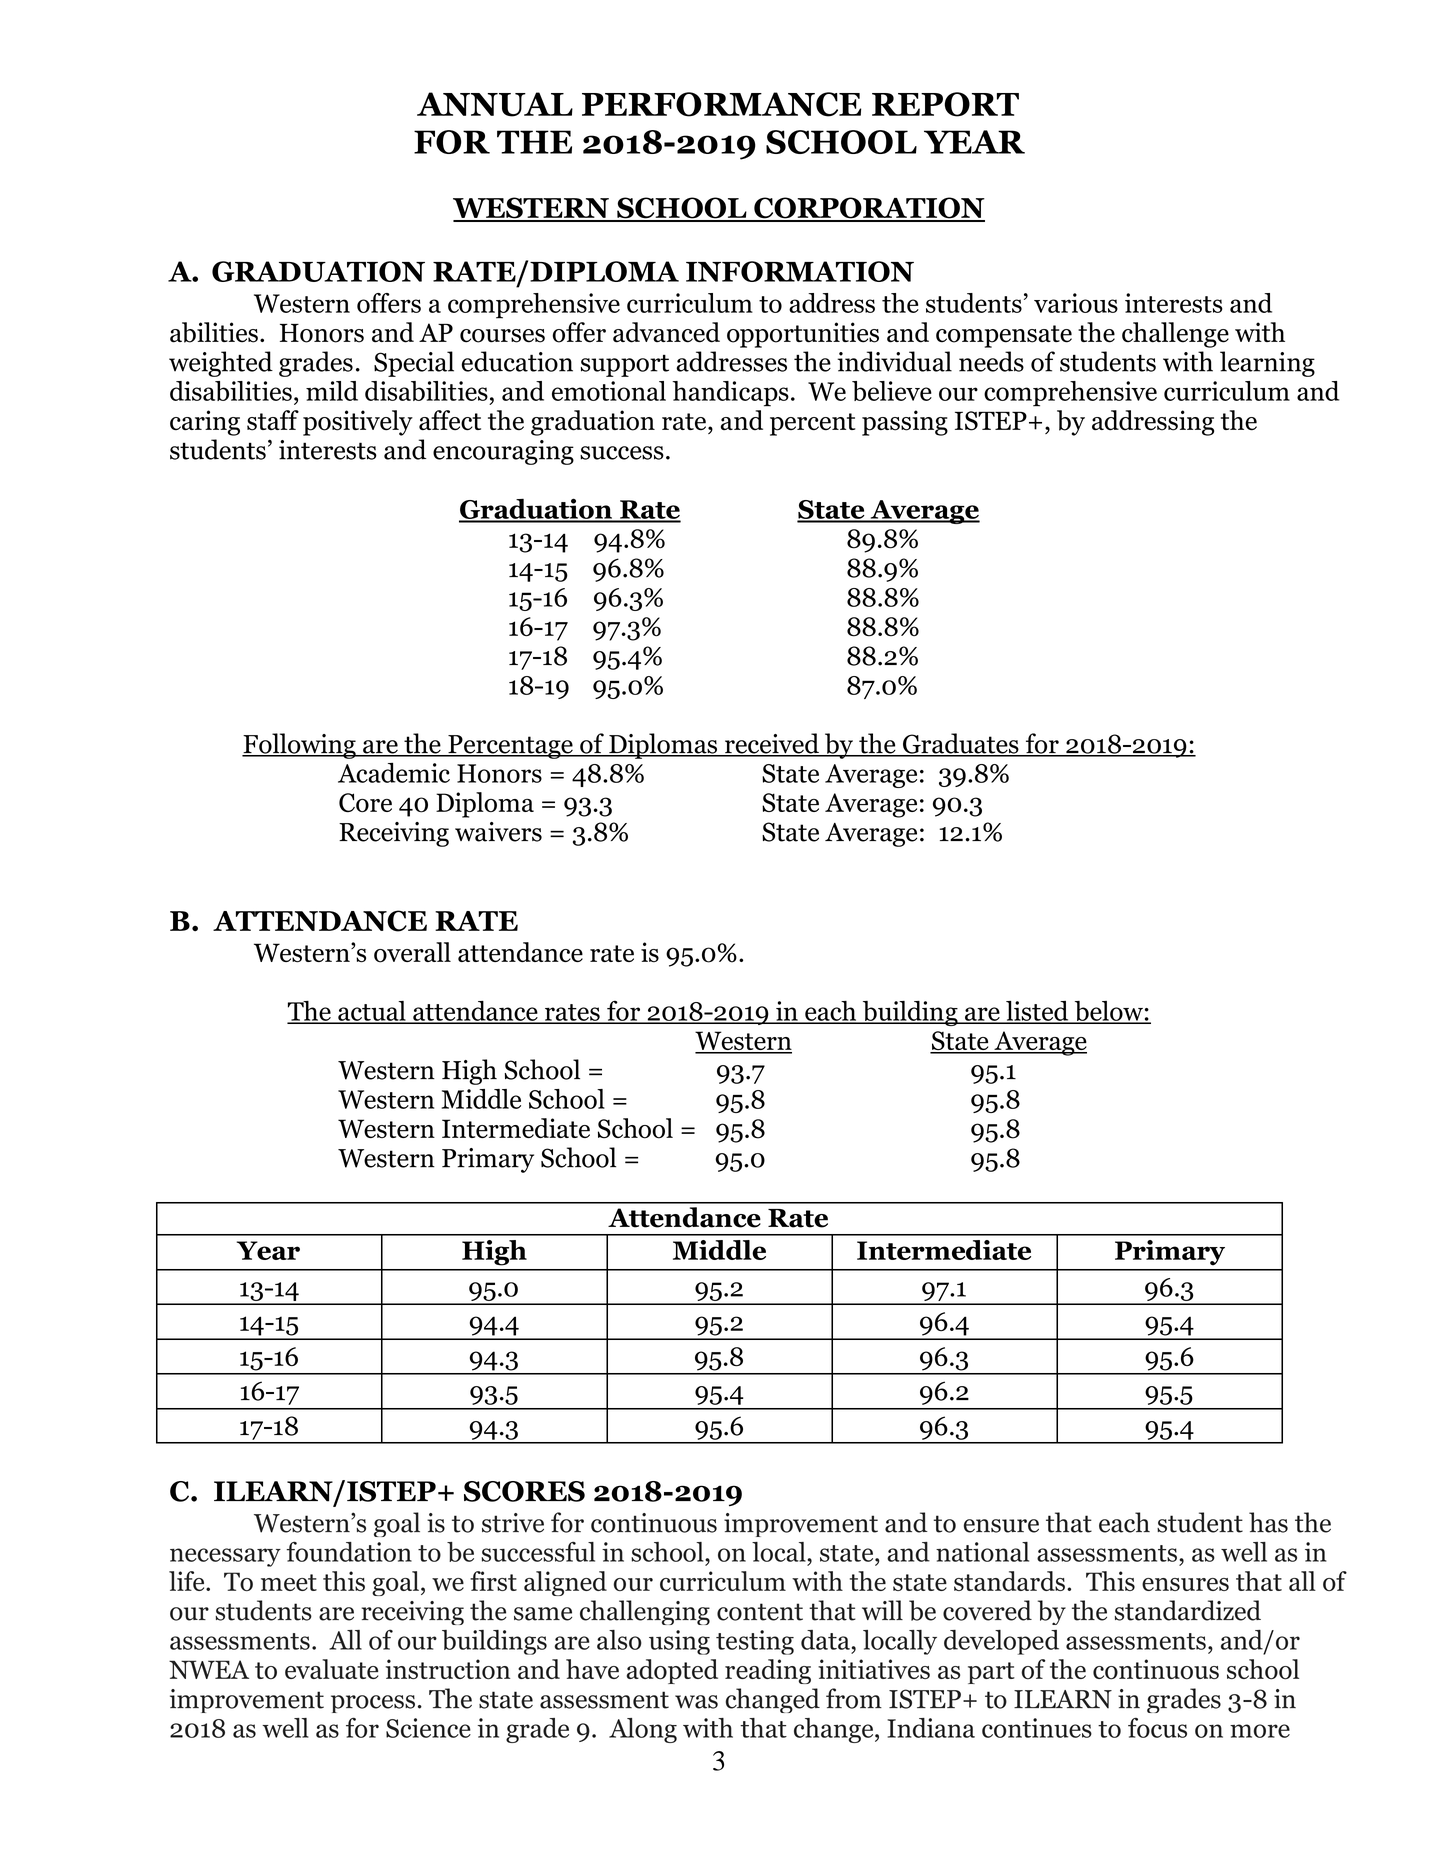  Describe the element at coordinates (1108, 1012) in the screenshot. I see `below` at that location.
